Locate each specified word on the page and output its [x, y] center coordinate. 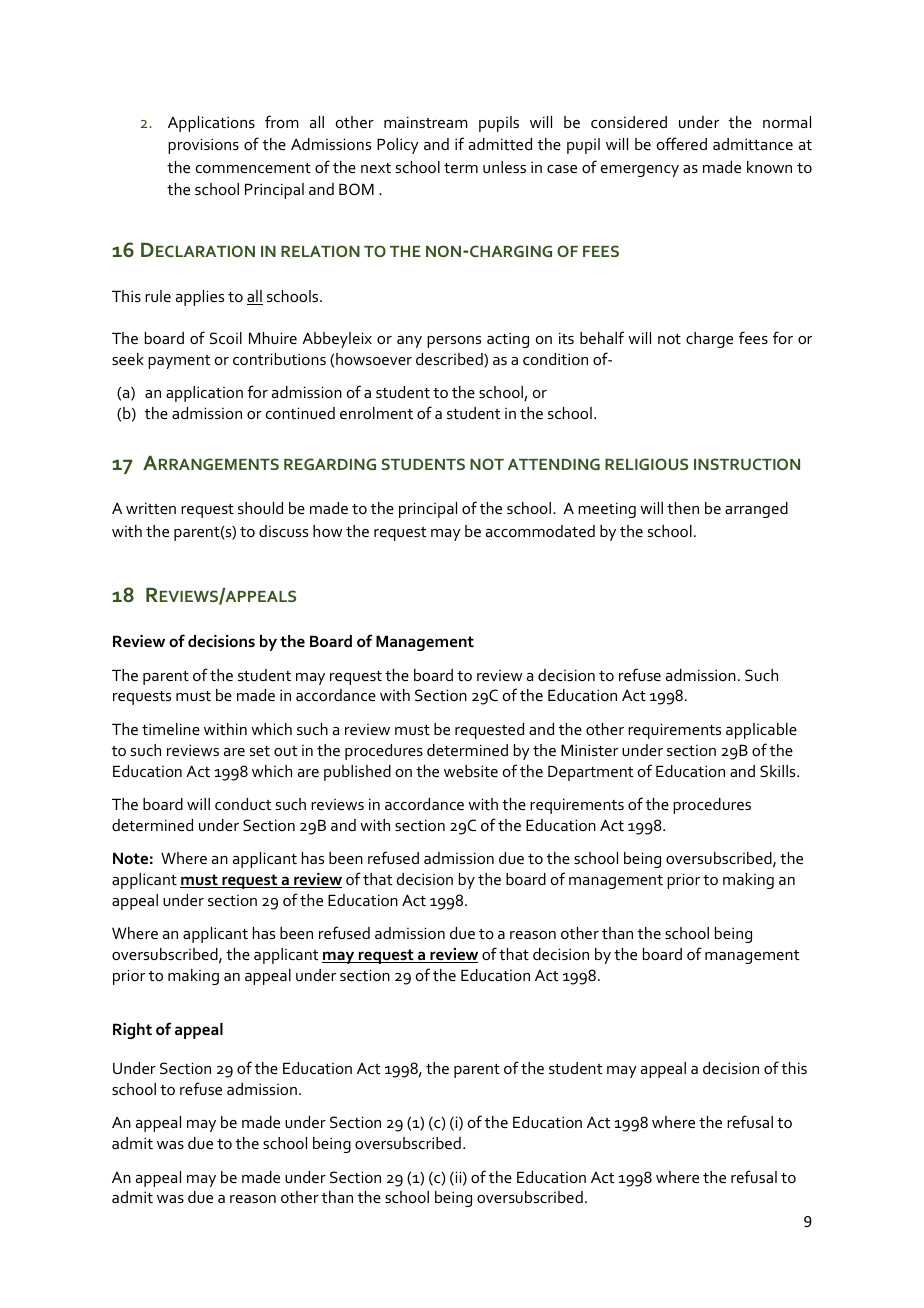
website [471, 771]
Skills [779, 771]
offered [682, 143]
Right [132, 1031]
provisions [203, 146]
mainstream [426, 122]
